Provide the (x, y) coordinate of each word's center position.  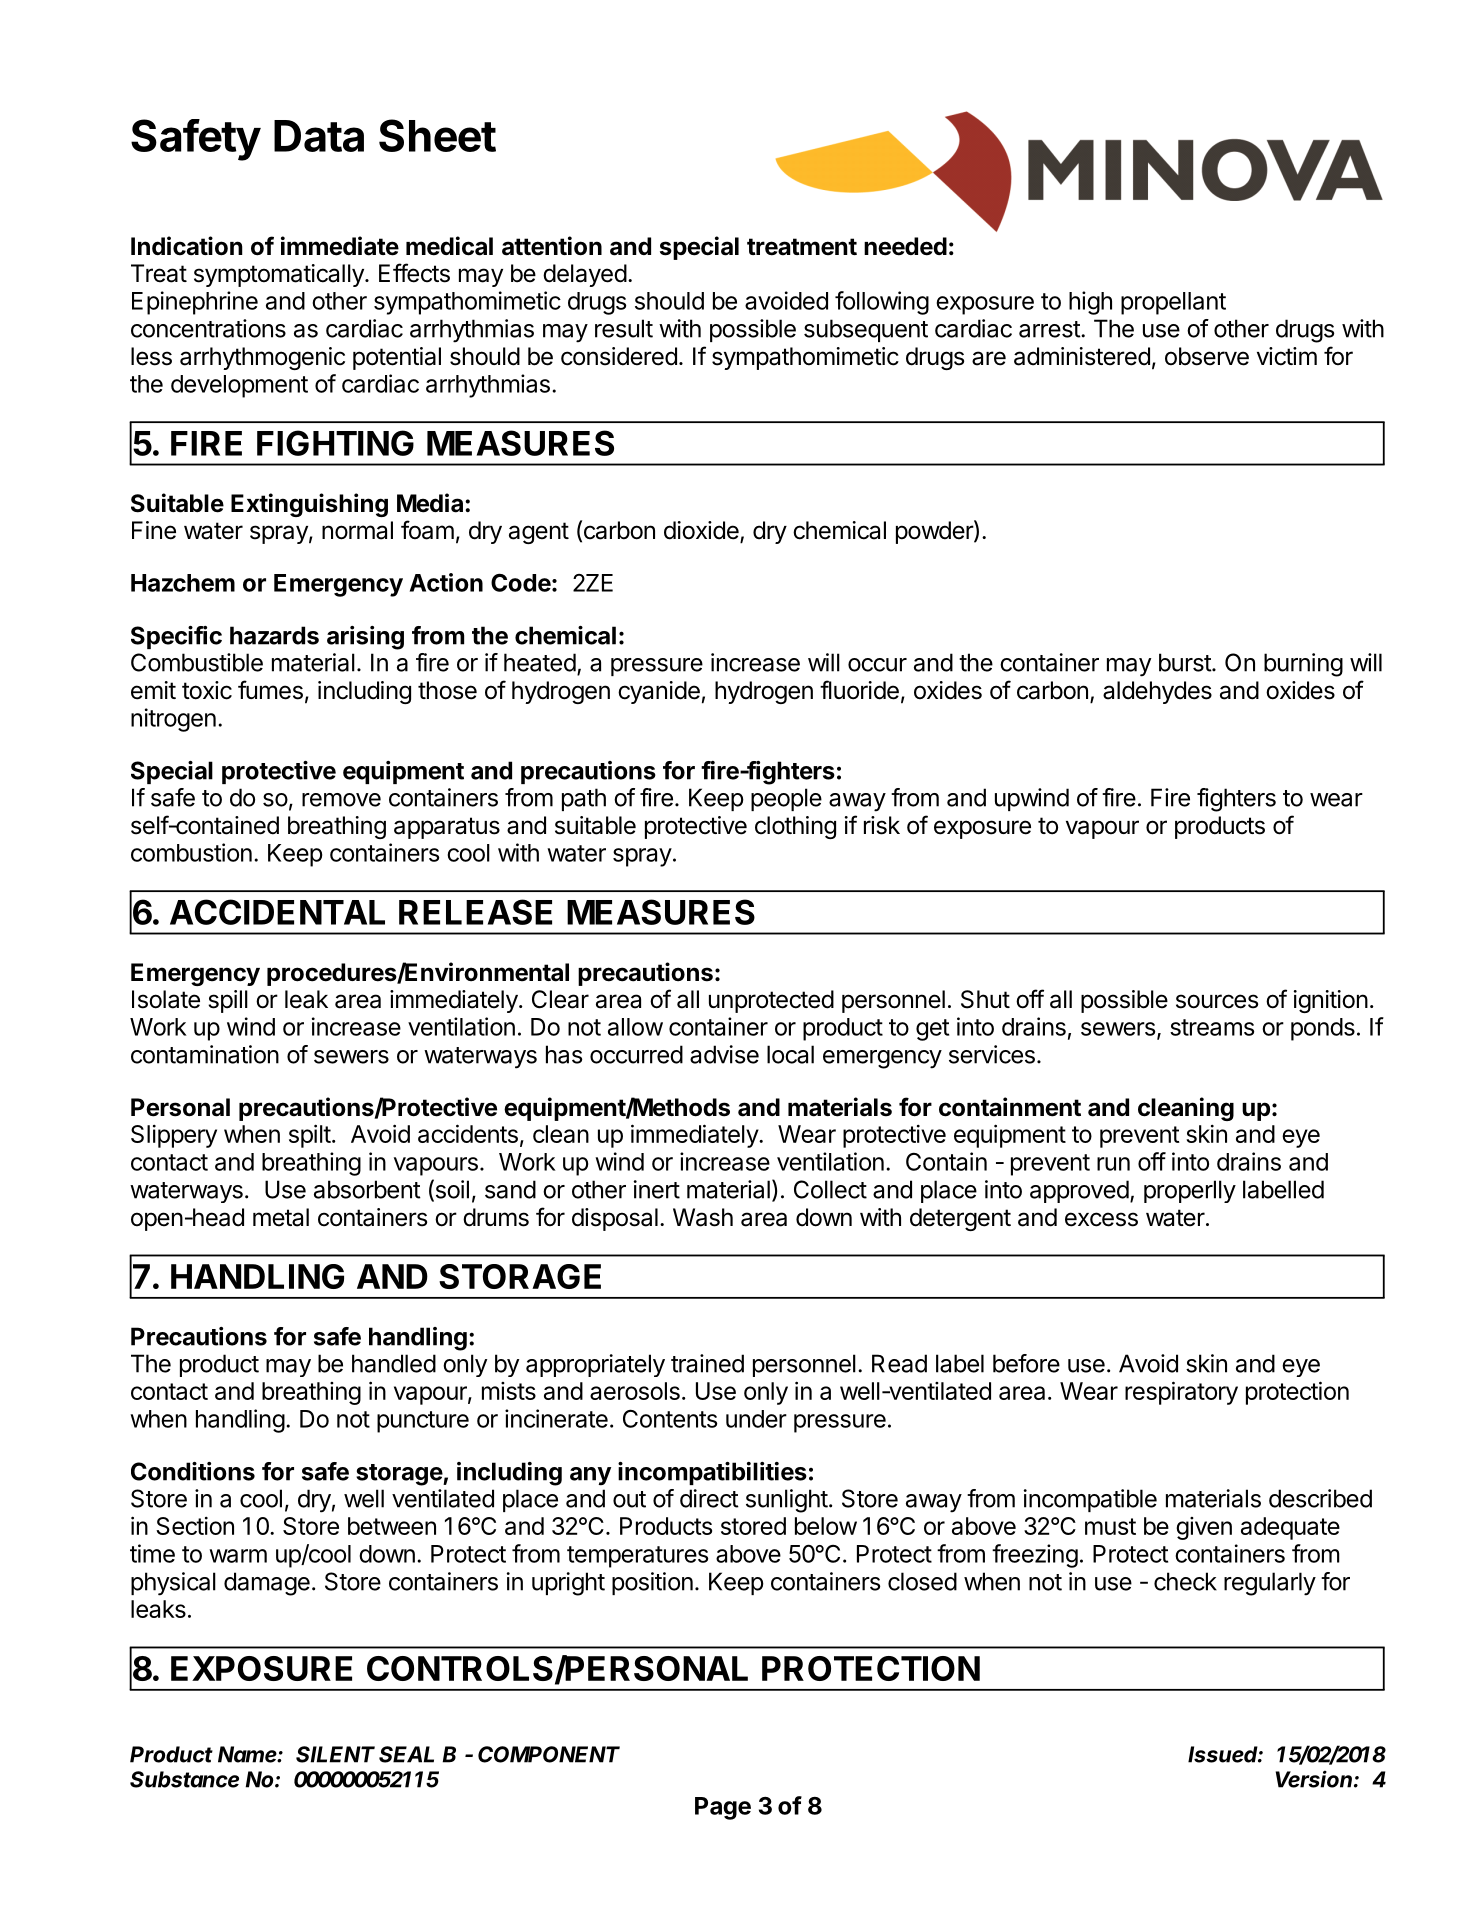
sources (1217, 1001)
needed (905, 246)
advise (724, 1054)
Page (723, 1808)
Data (319, 136)
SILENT (333, 1754)
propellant (1173, 303)
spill (228, 1001)
